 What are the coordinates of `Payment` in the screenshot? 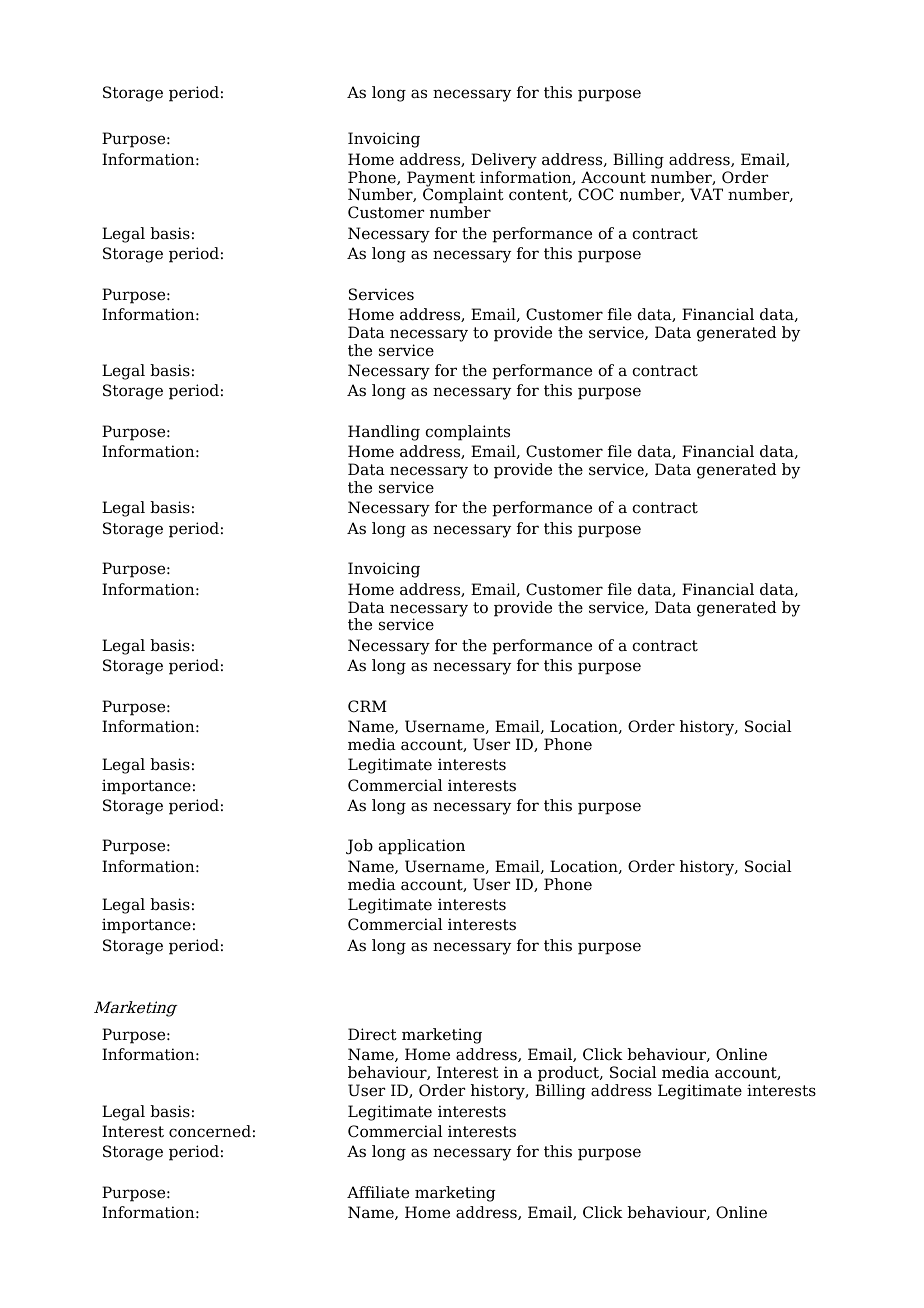 It's located at (441, 180).
